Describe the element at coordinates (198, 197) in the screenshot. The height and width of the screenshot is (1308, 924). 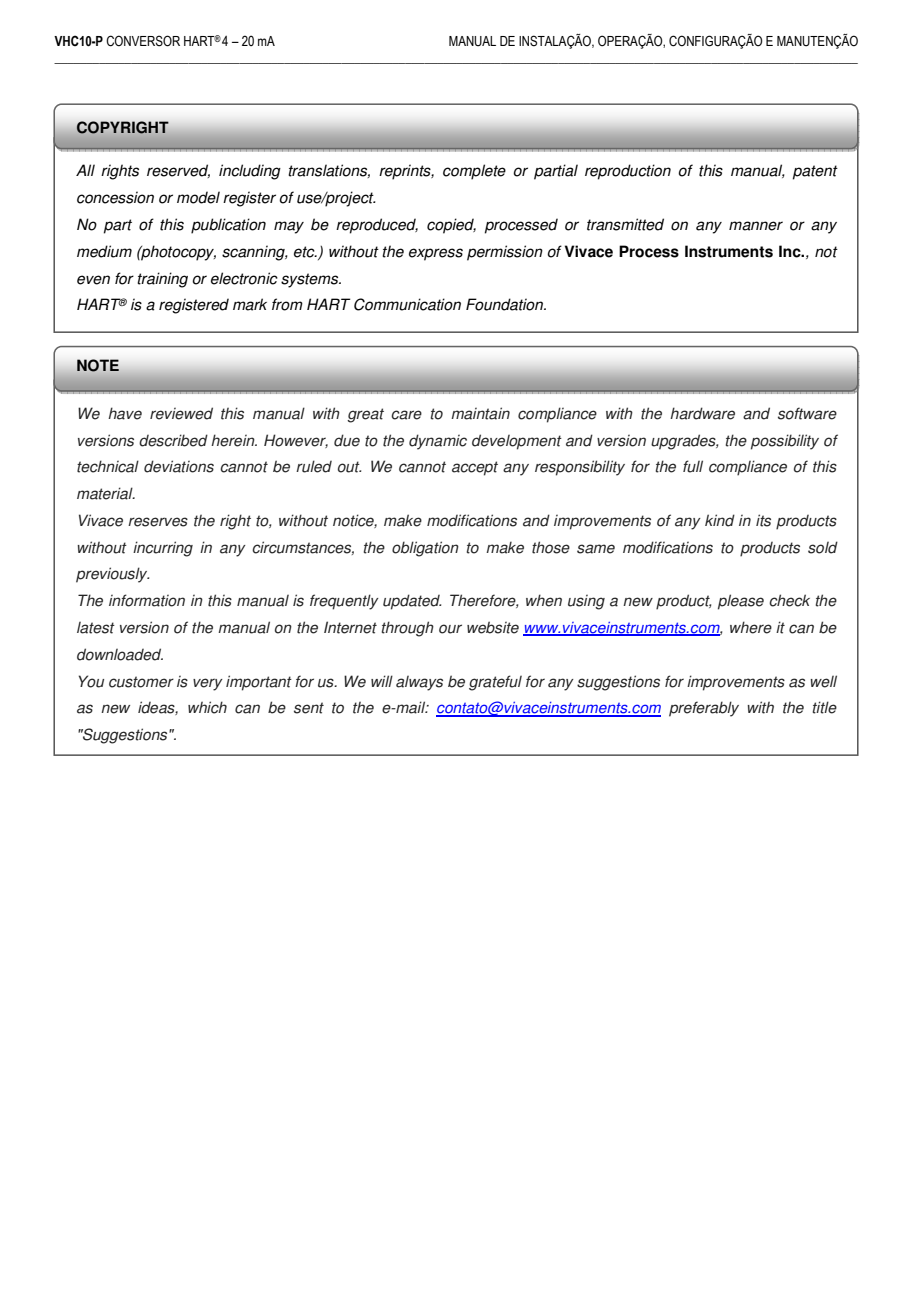
I see `model` at that location.
